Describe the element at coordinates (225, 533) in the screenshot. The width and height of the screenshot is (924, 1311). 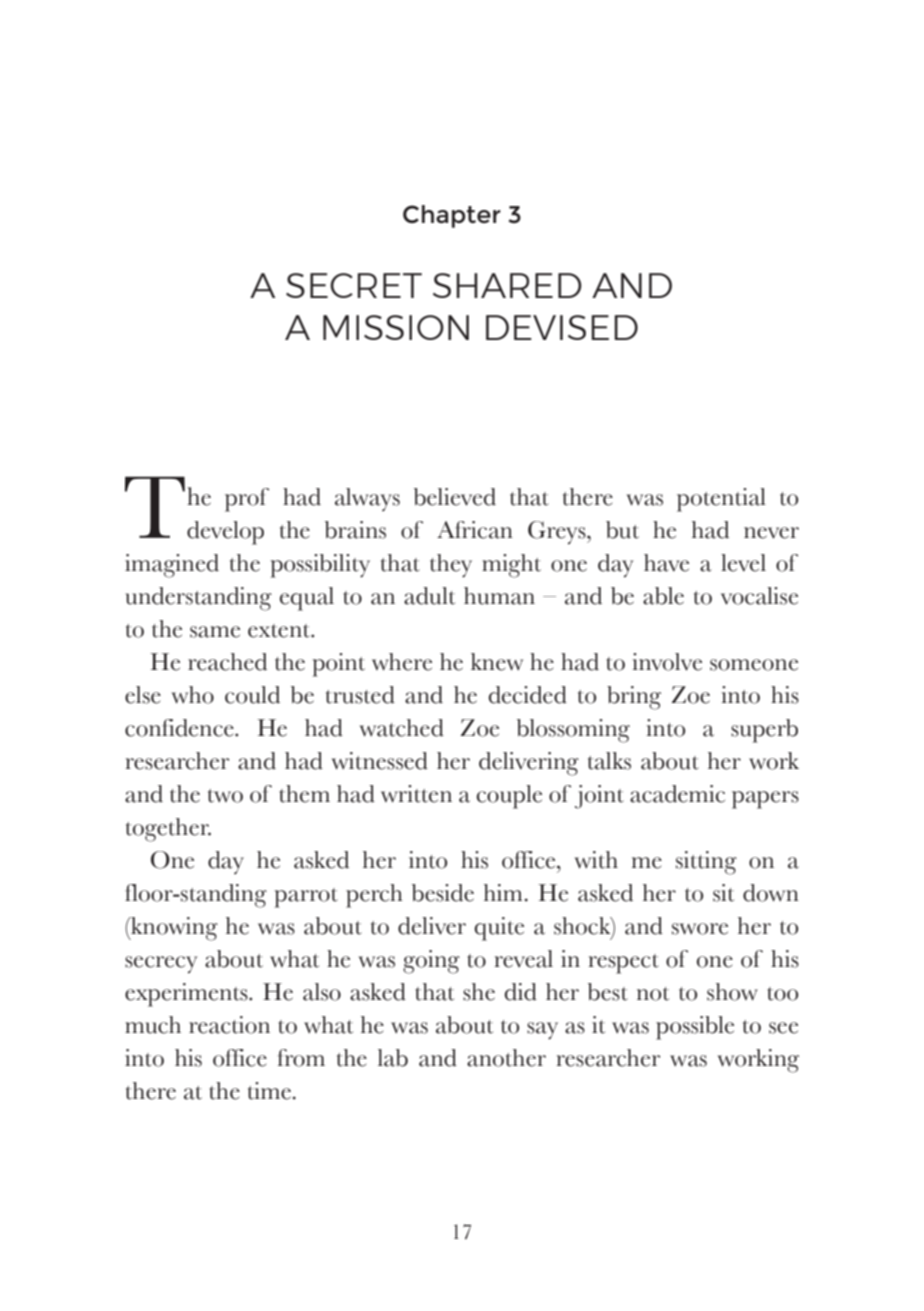
I see `develop` at that location.
